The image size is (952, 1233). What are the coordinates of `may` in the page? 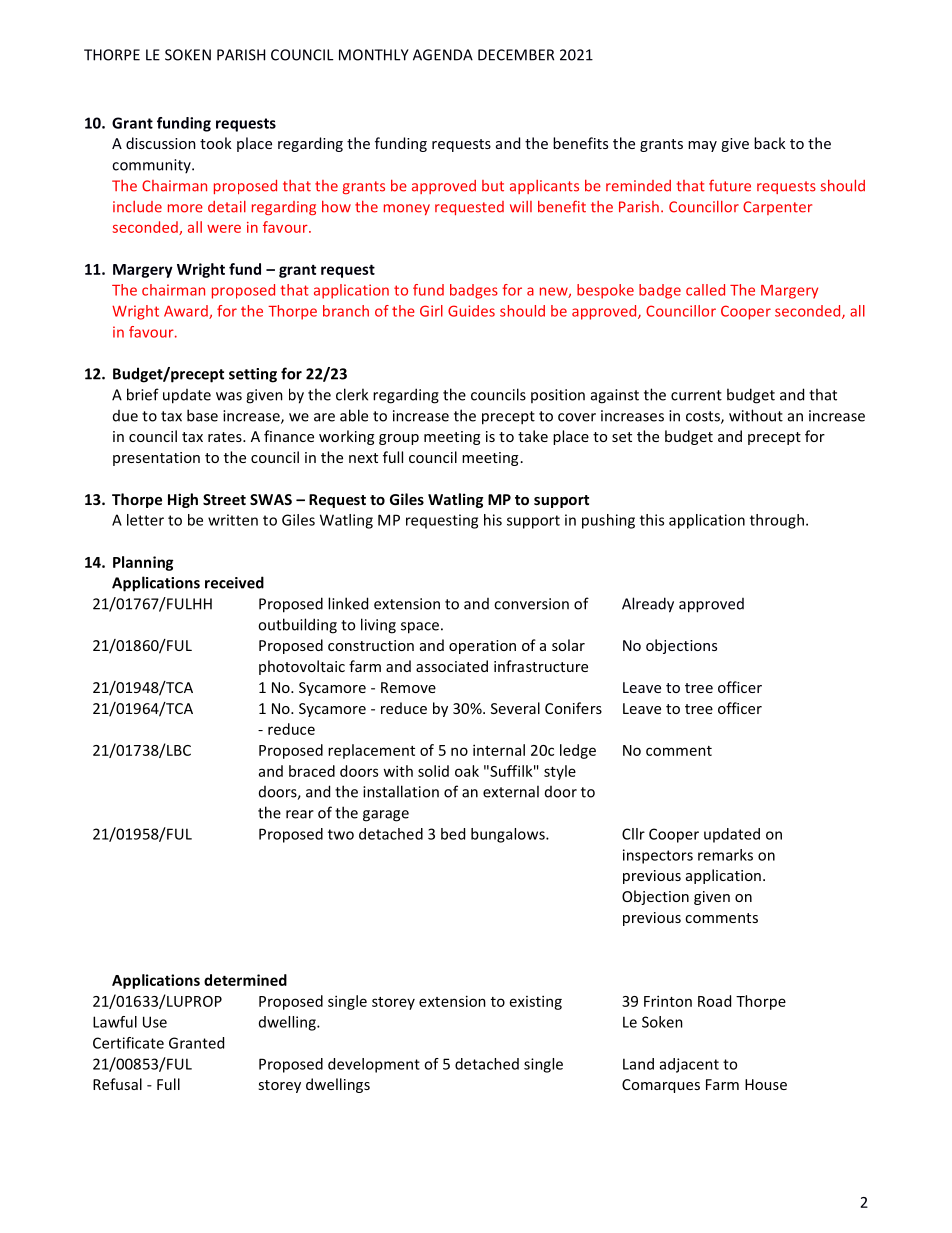 It's located at (702, 146).
